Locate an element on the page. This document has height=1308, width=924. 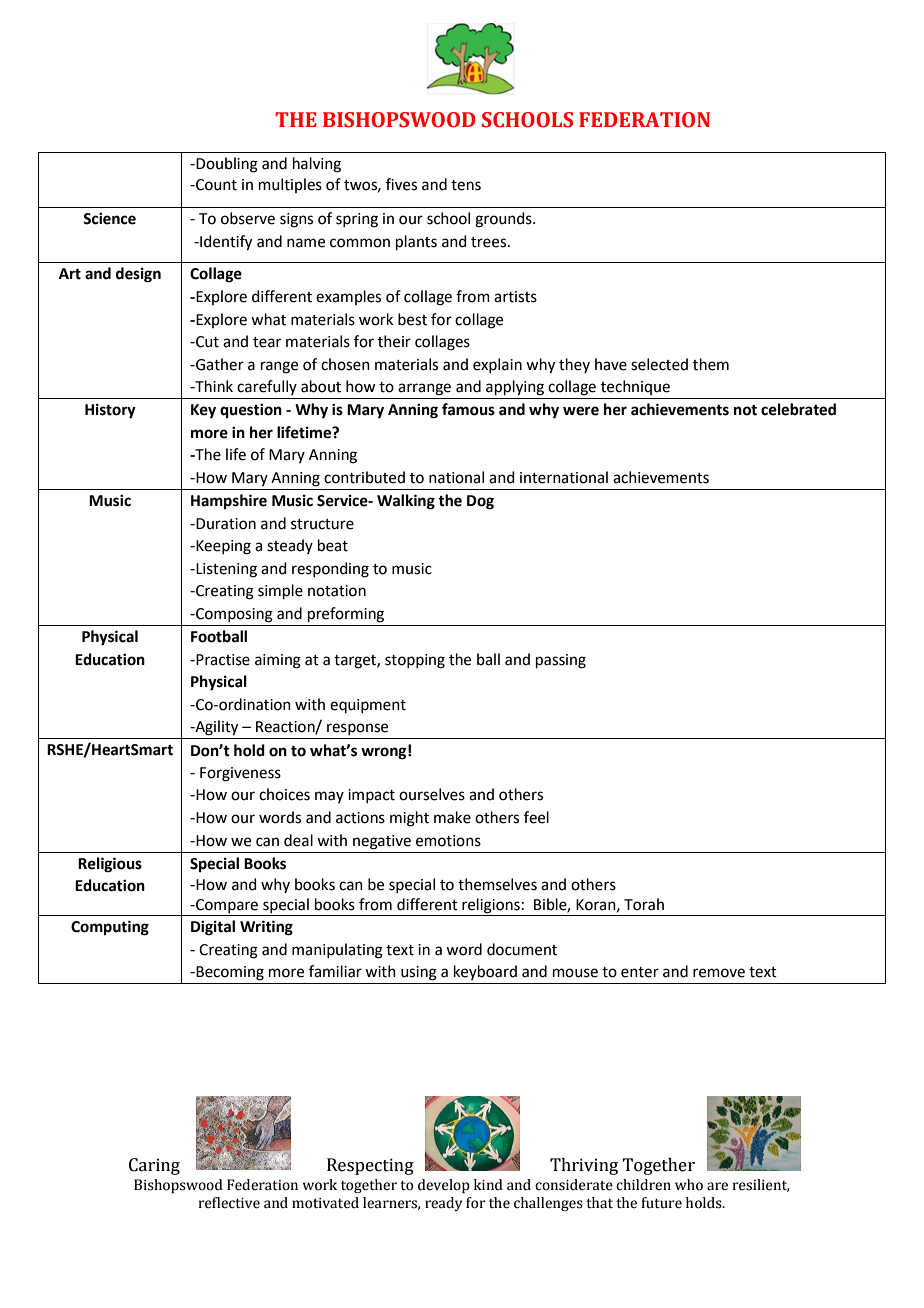
tens is located at coordinates (466, 185).
